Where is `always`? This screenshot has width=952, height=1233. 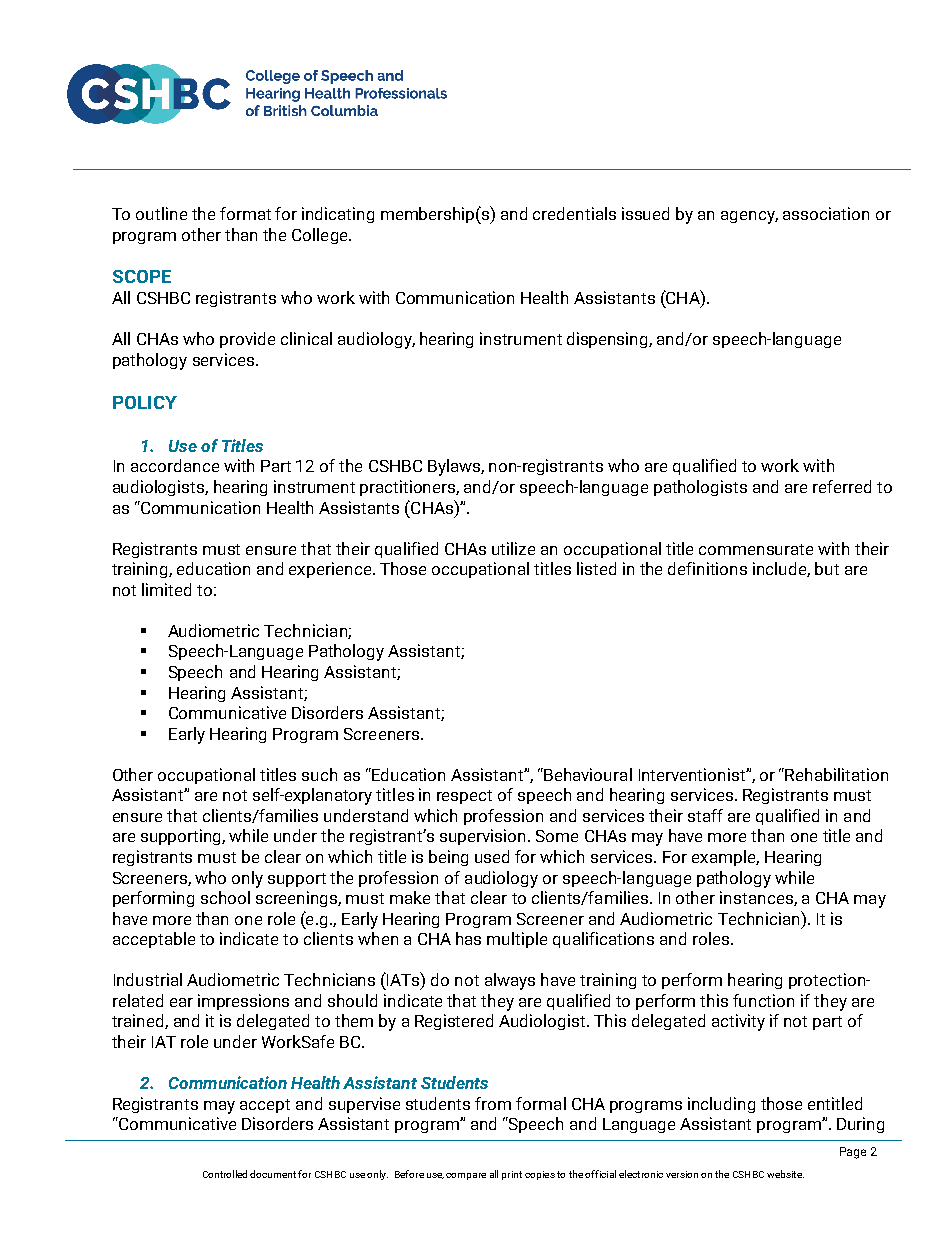 always is located at coordinates (510, 981).
